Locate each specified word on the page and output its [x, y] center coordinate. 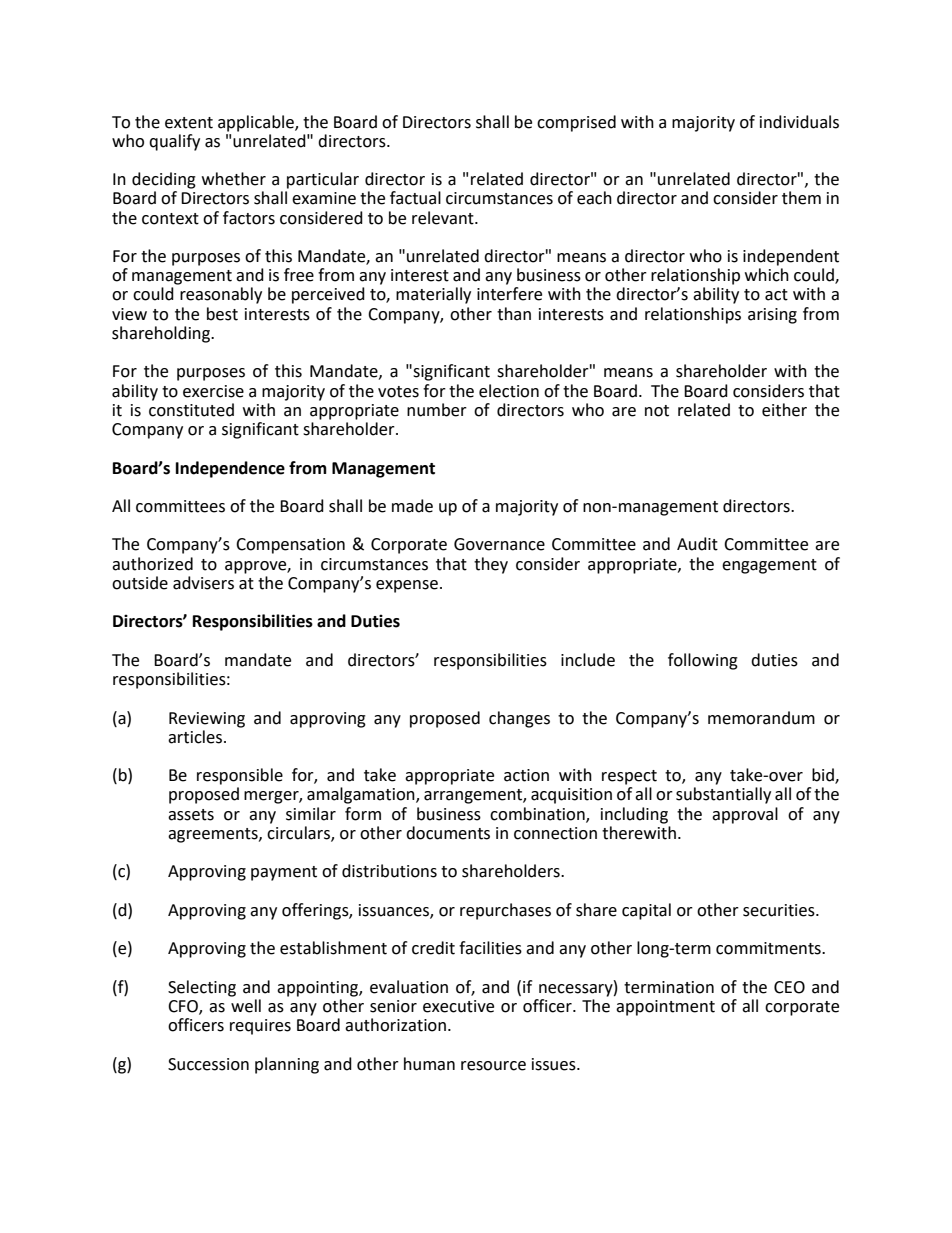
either [784, 410]
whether [234, 179]
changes [519, 719]
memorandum [761, 718]
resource [493, 1066]
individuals [799, 122]
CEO [789, 987]
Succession [208, 1064]
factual [415, 198]
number [437, 410]
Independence [230, 469]
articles [196, 737]
